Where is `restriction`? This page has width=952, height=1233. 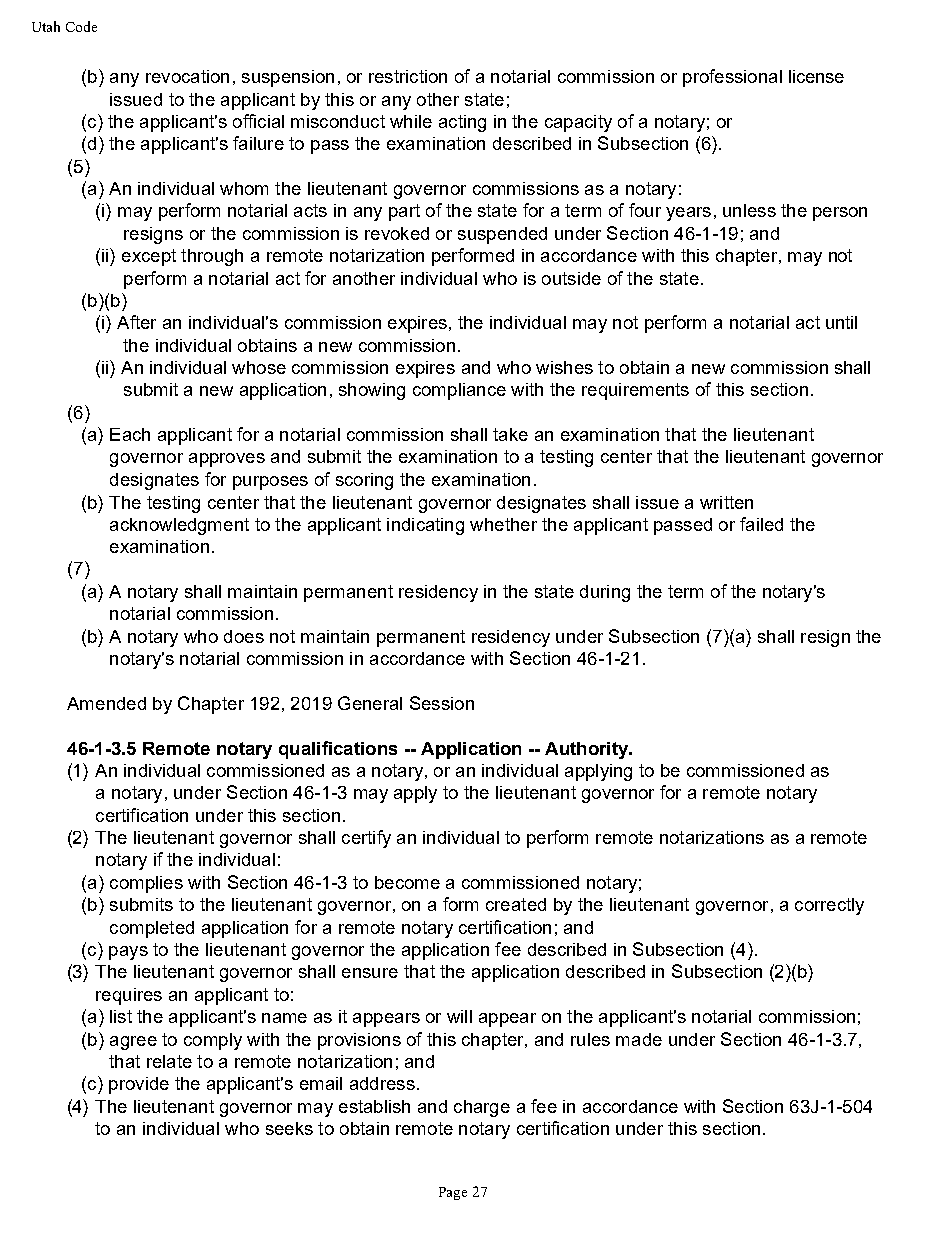 restriction is located at coordinates (408, 76).
